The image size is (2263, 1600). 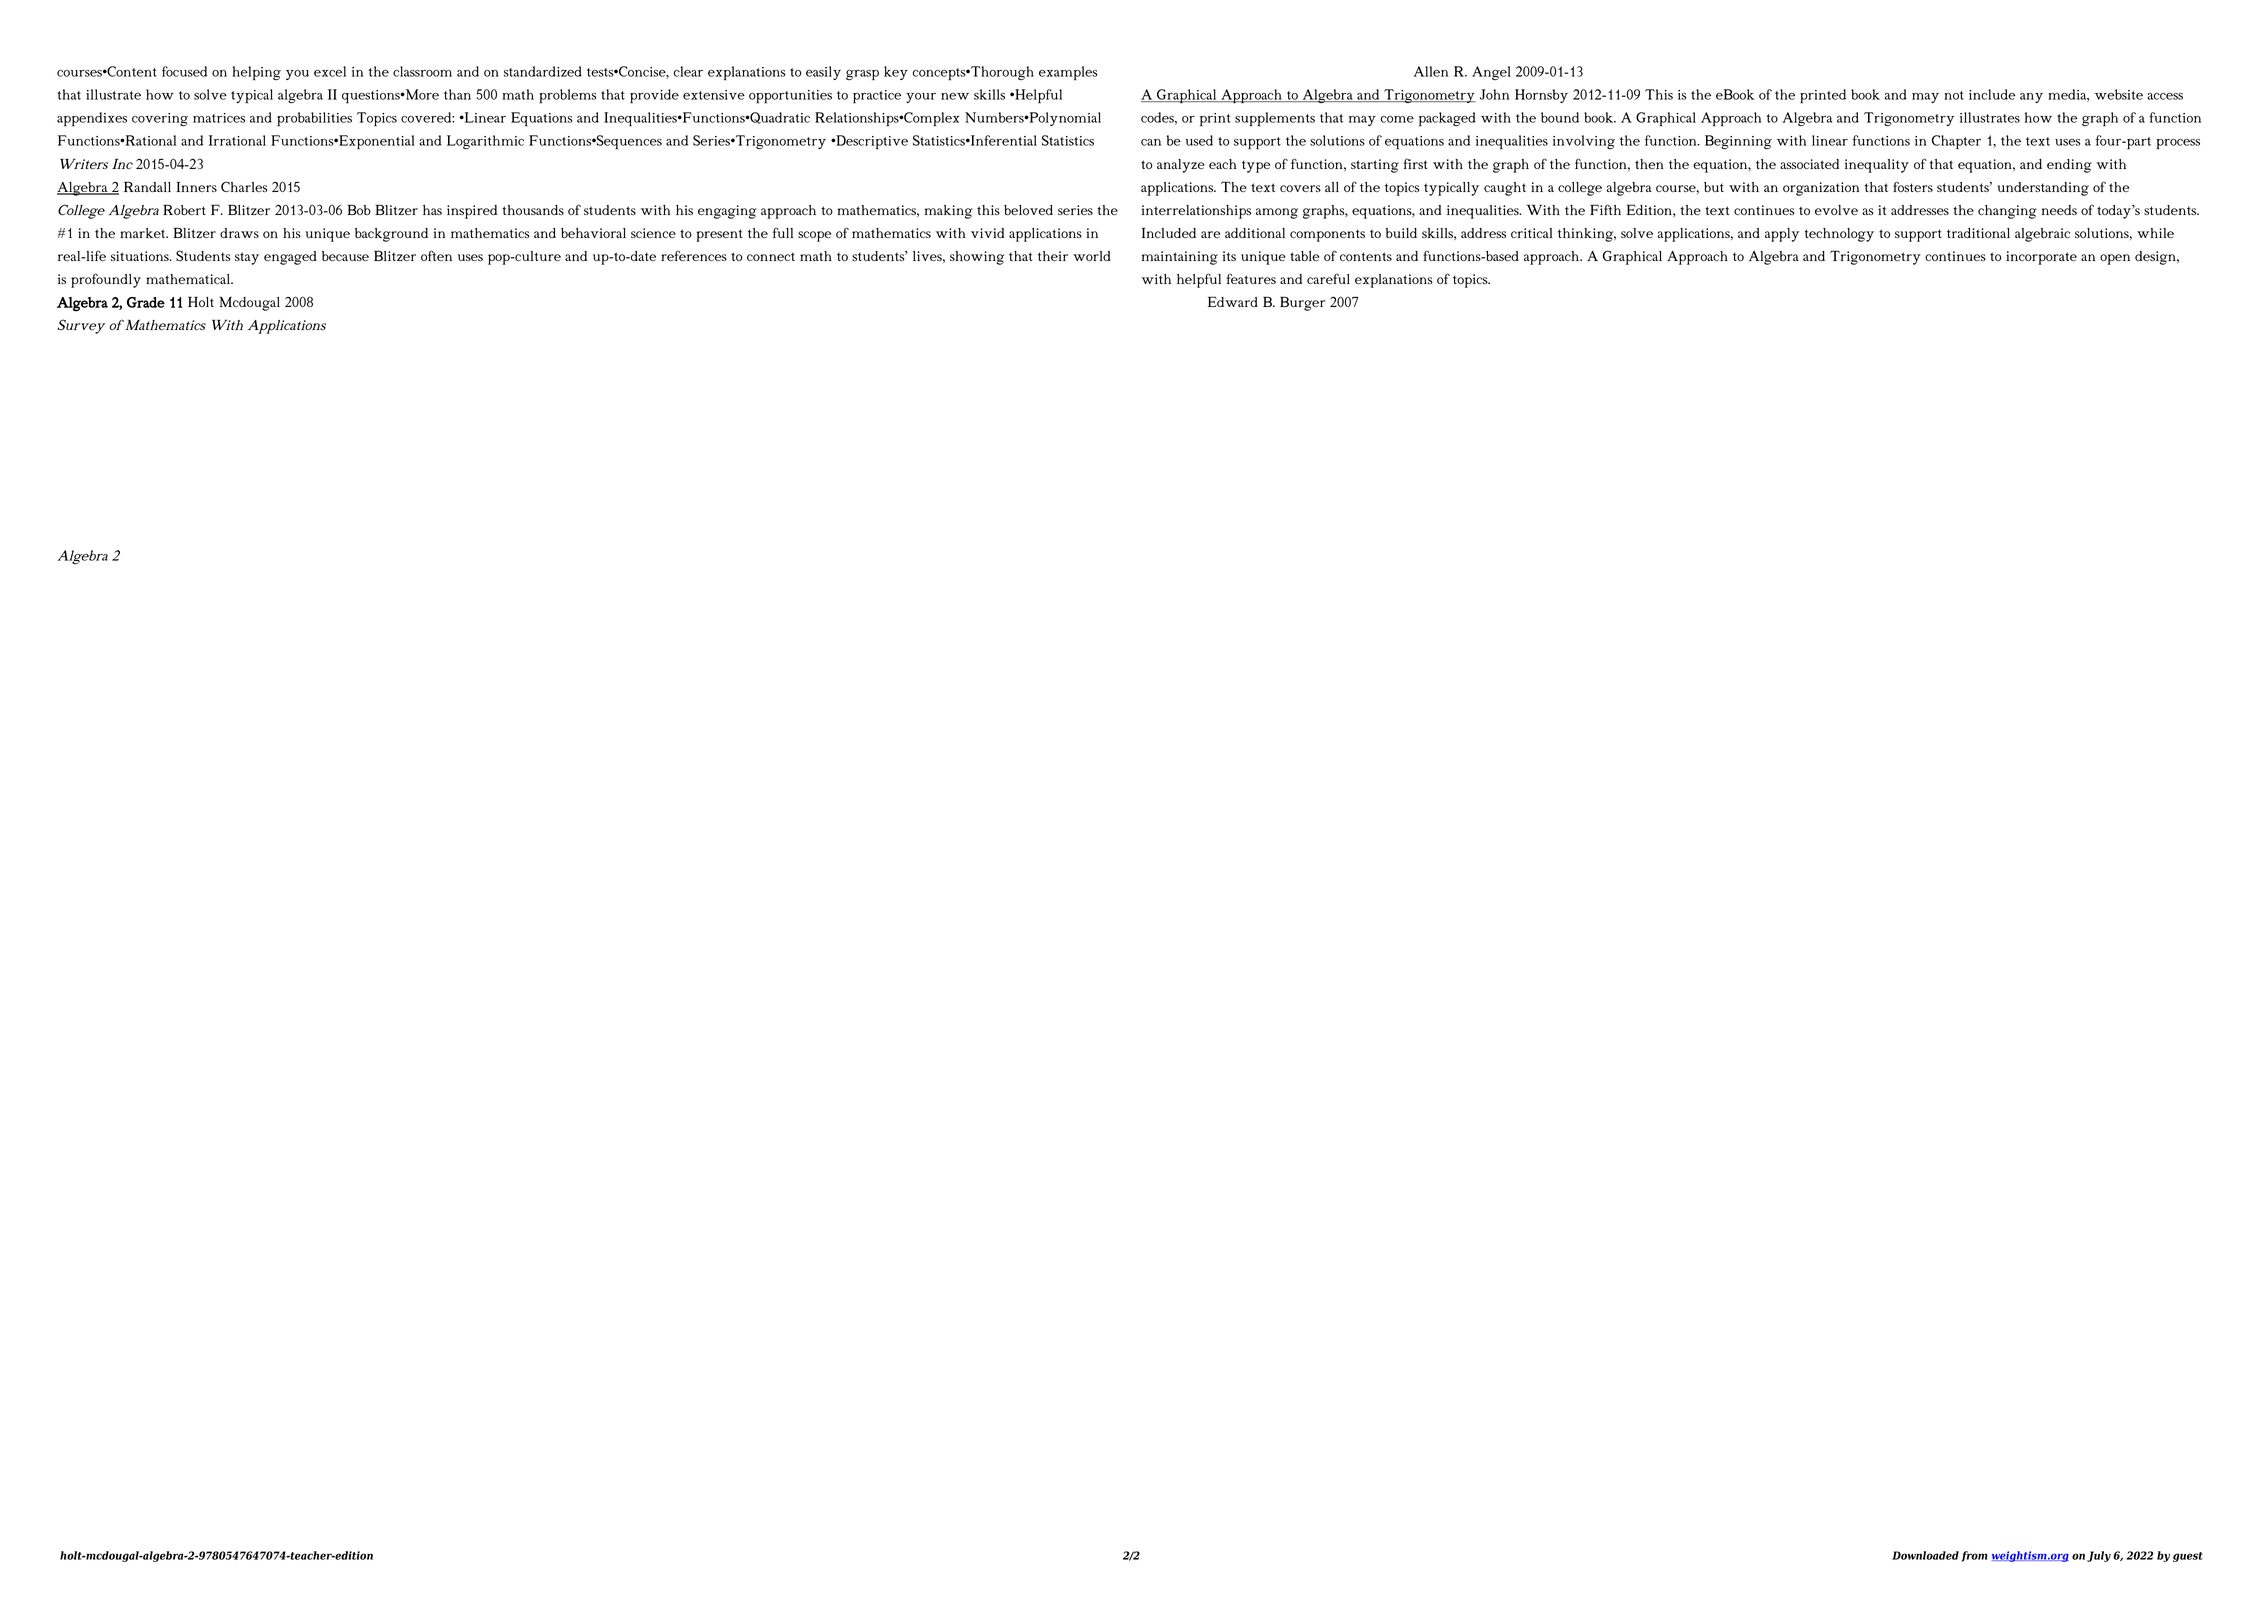 I want to click on incorporate, so click(x=2041, y=258).
